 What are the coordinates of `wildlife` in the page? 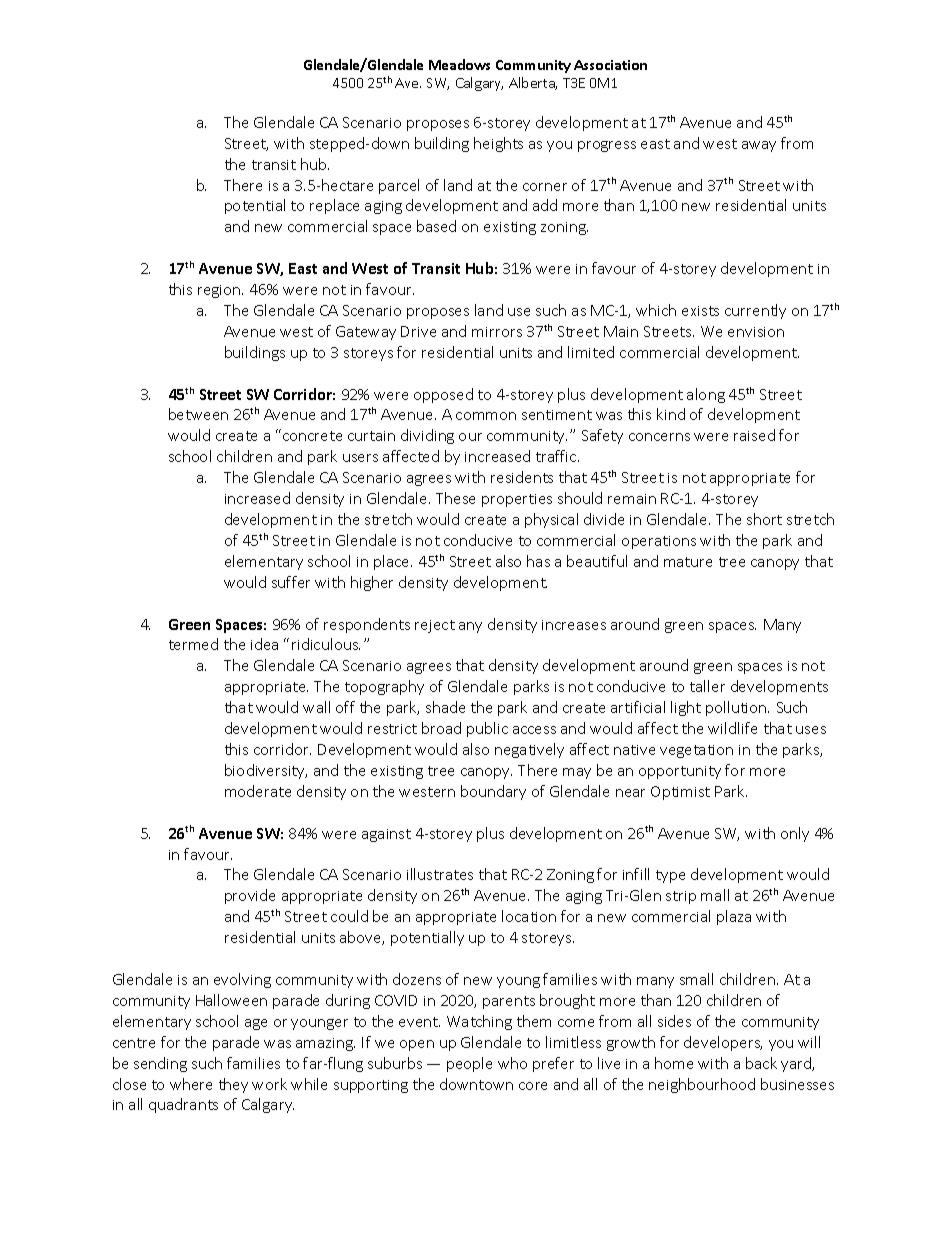 It's located at (732, 728).
